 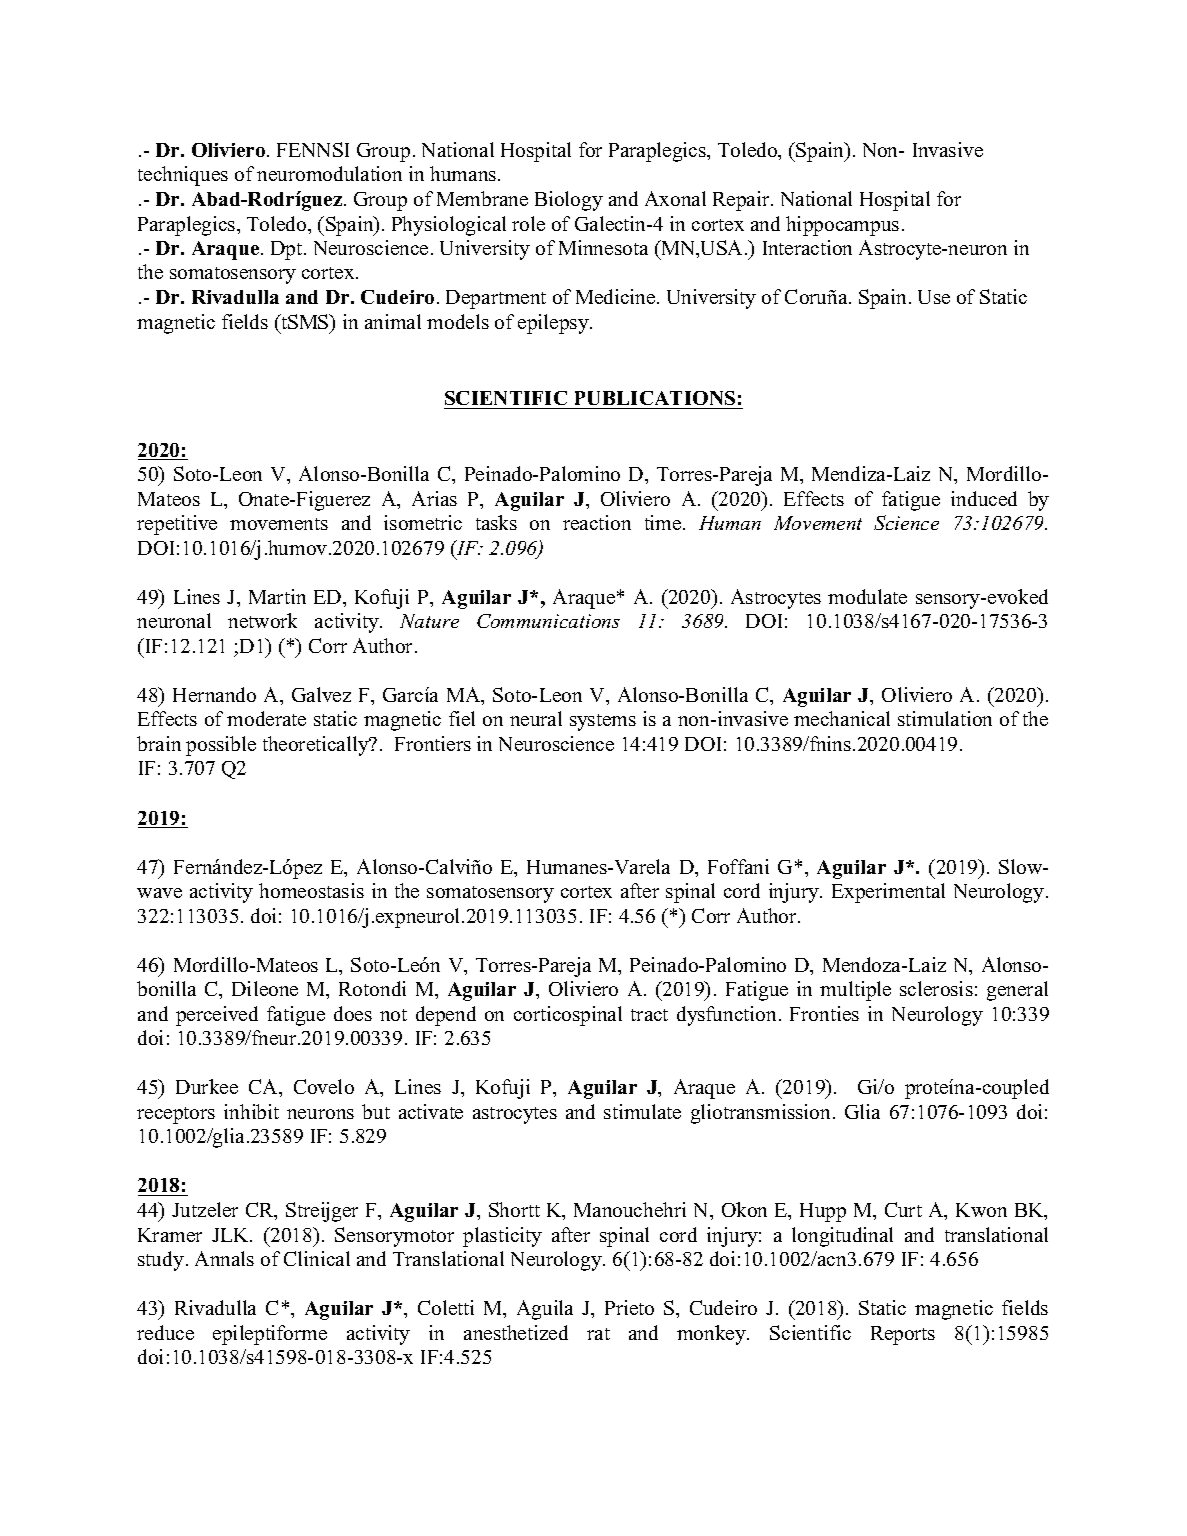 I want to click on Martin, so click(x=277, y=596).
